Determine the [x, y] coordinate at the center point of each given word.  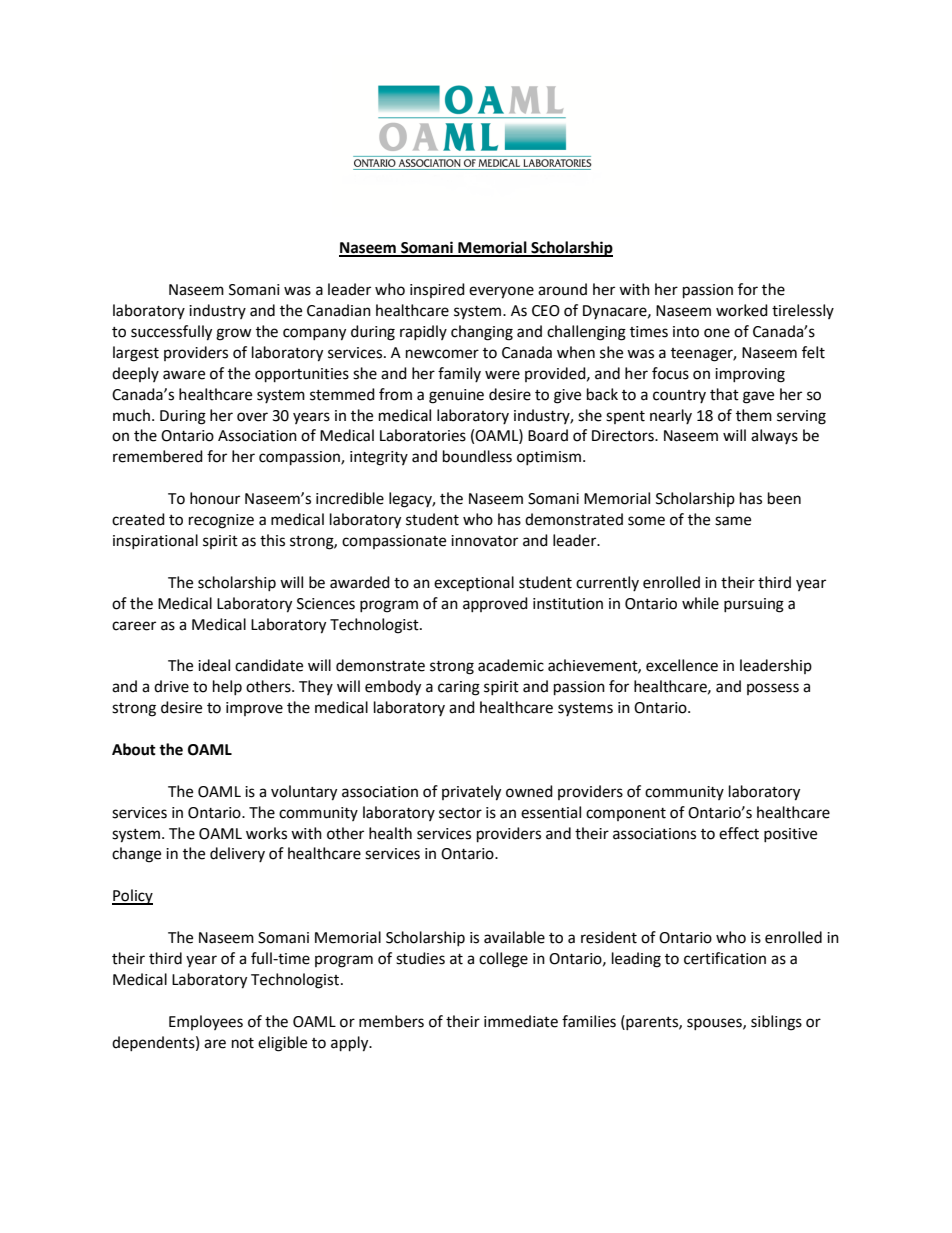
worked [742, 310]
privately [471, 793]
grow [234, 334]
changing [482, 333]
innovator [484, 541]
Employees [206, 1022]
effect [739, 833]
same [733, 521]
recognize [221, 521]
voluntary [304, 793]
